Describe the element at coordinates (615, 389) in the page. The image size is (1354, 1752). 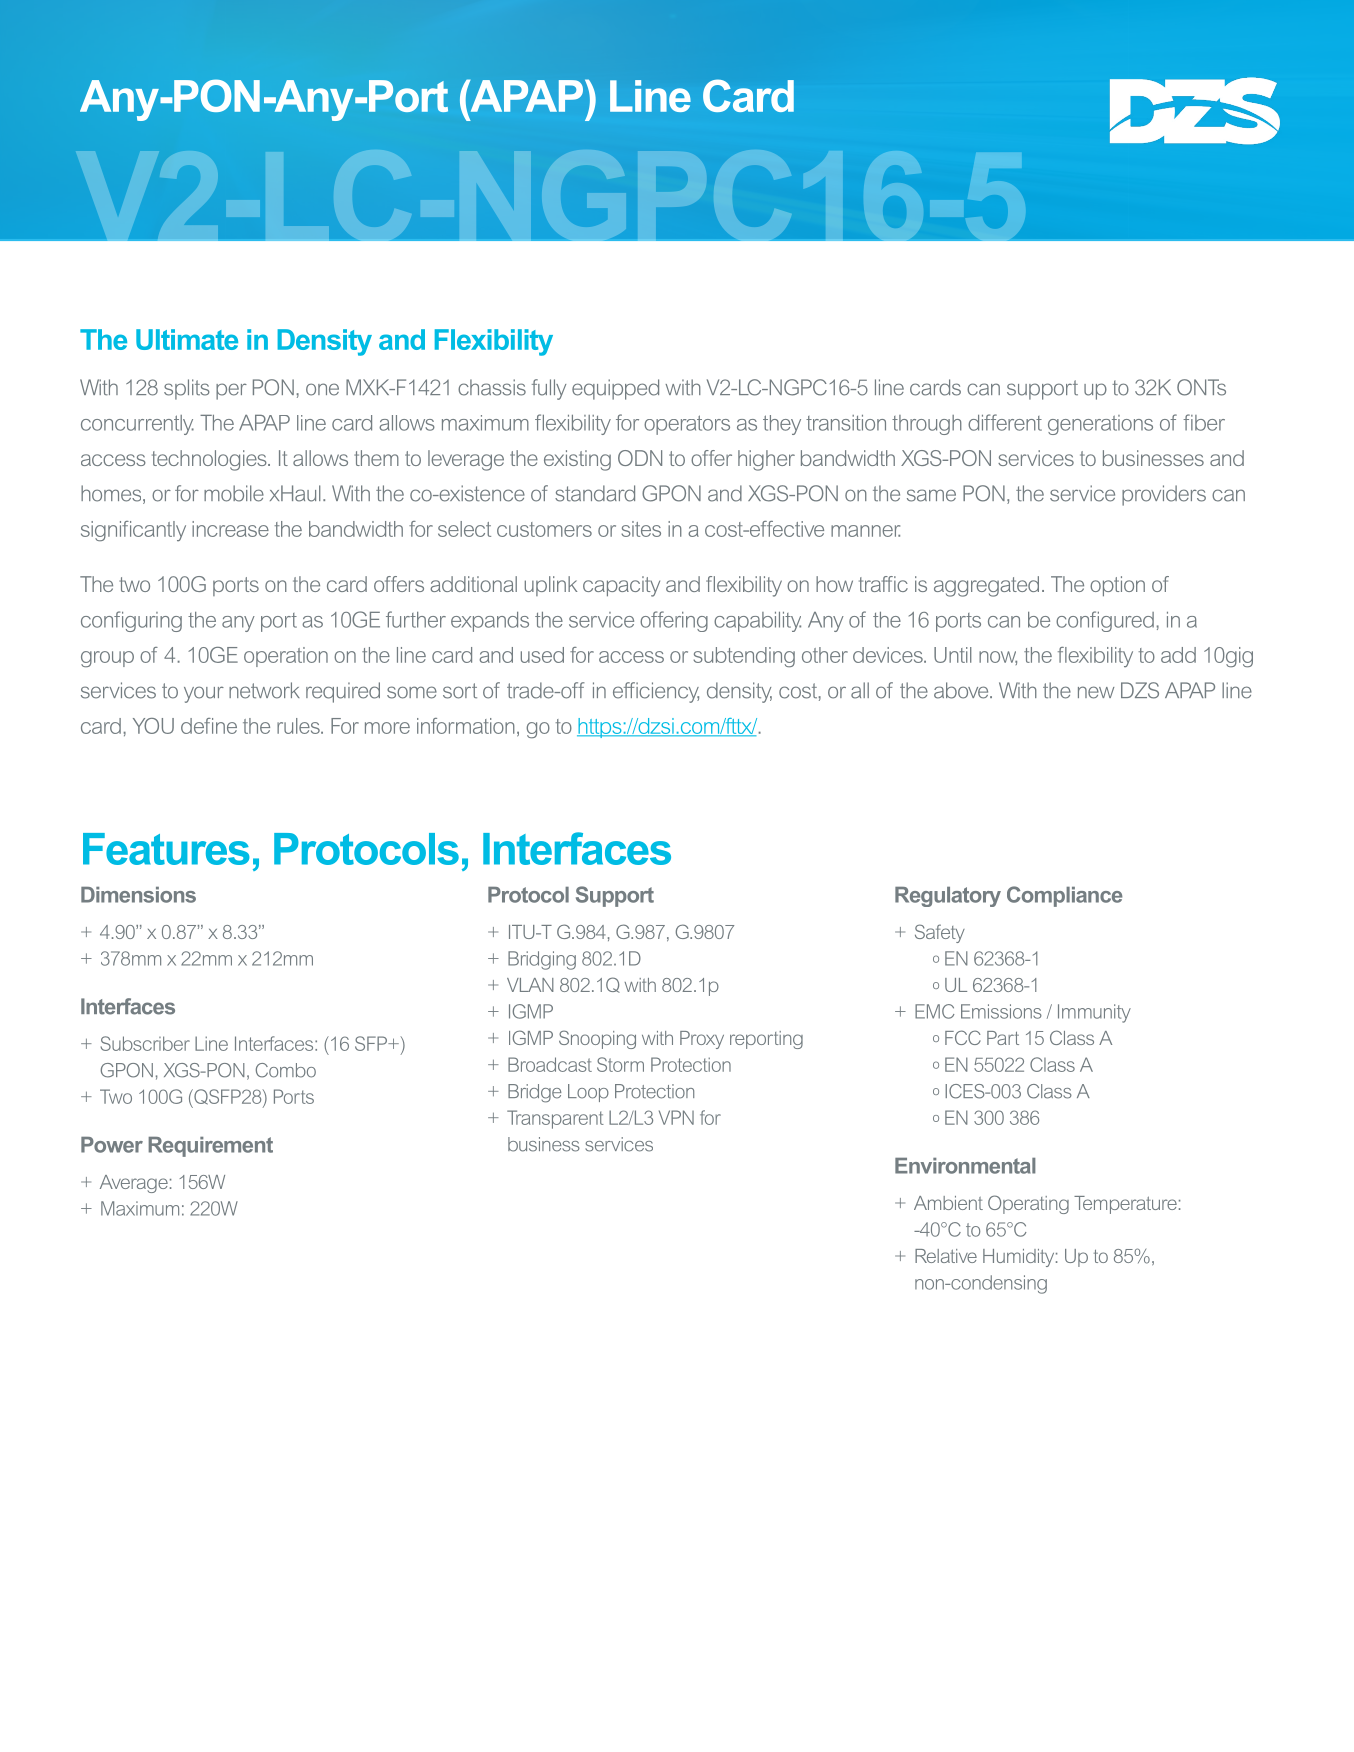
I see `equipped` at that location.
